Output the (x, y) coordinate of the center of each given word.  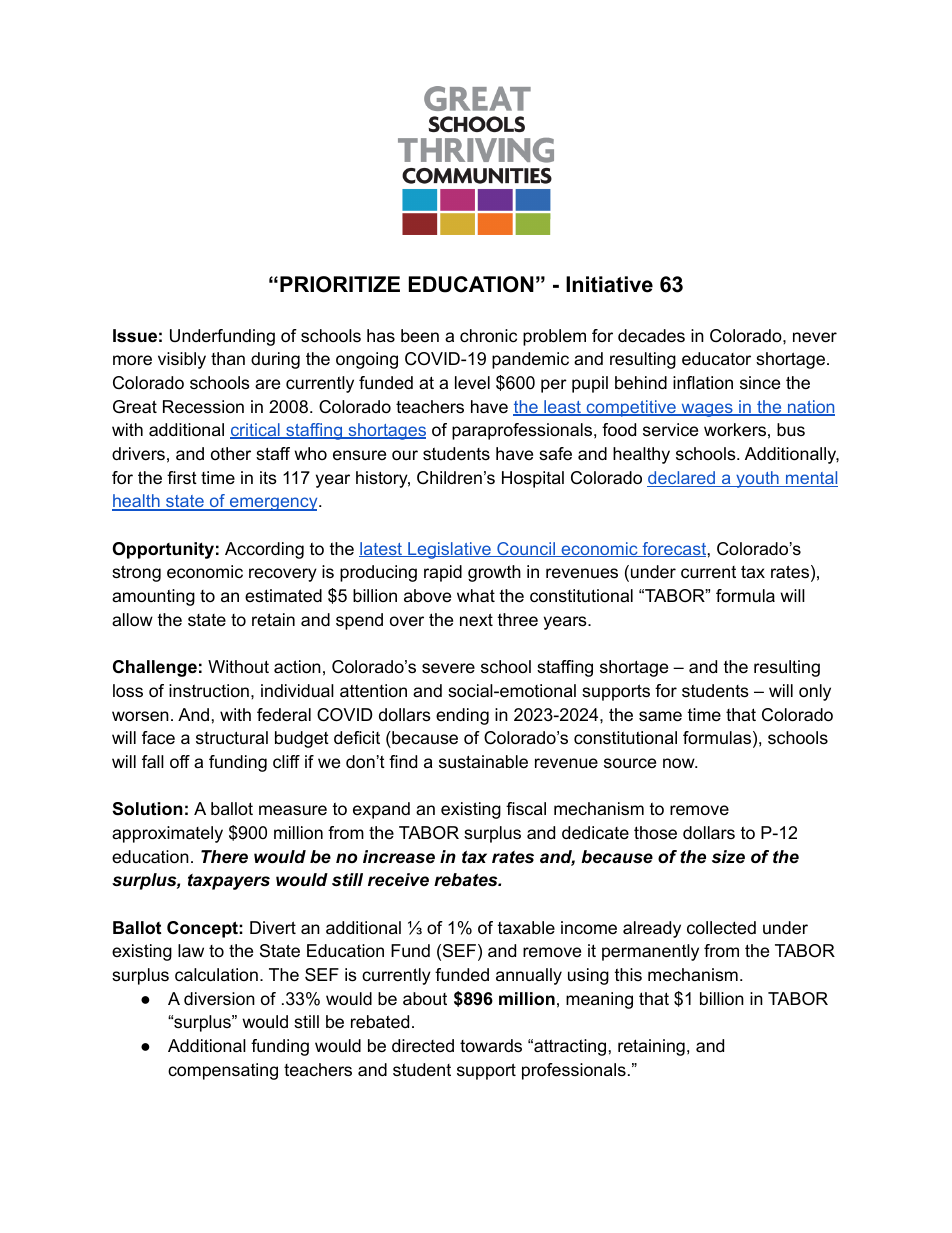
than (228, 358)
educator (716, 359)
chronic (488, 336)
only (815, 692)
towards (491, 1045)
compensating (223, 1071)
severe (448, 668)
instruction (209, 691)
